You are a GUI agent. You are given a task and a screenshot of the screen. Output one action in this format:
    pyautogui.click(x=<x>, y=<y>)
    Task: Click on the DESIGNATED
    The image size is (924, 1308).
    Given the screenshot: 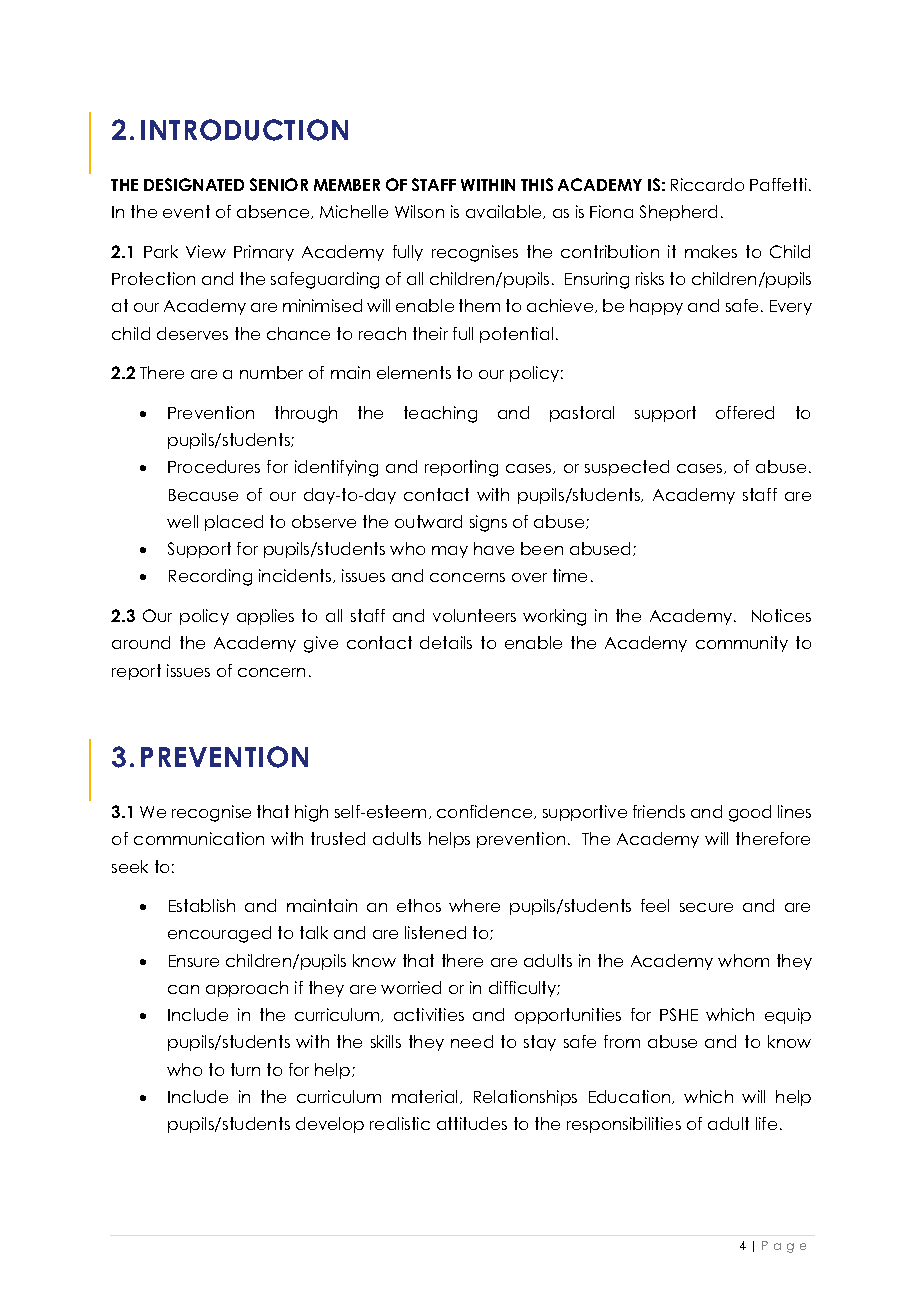 What is the action you would take?
    pyautogui.click(x=194, y=184)
